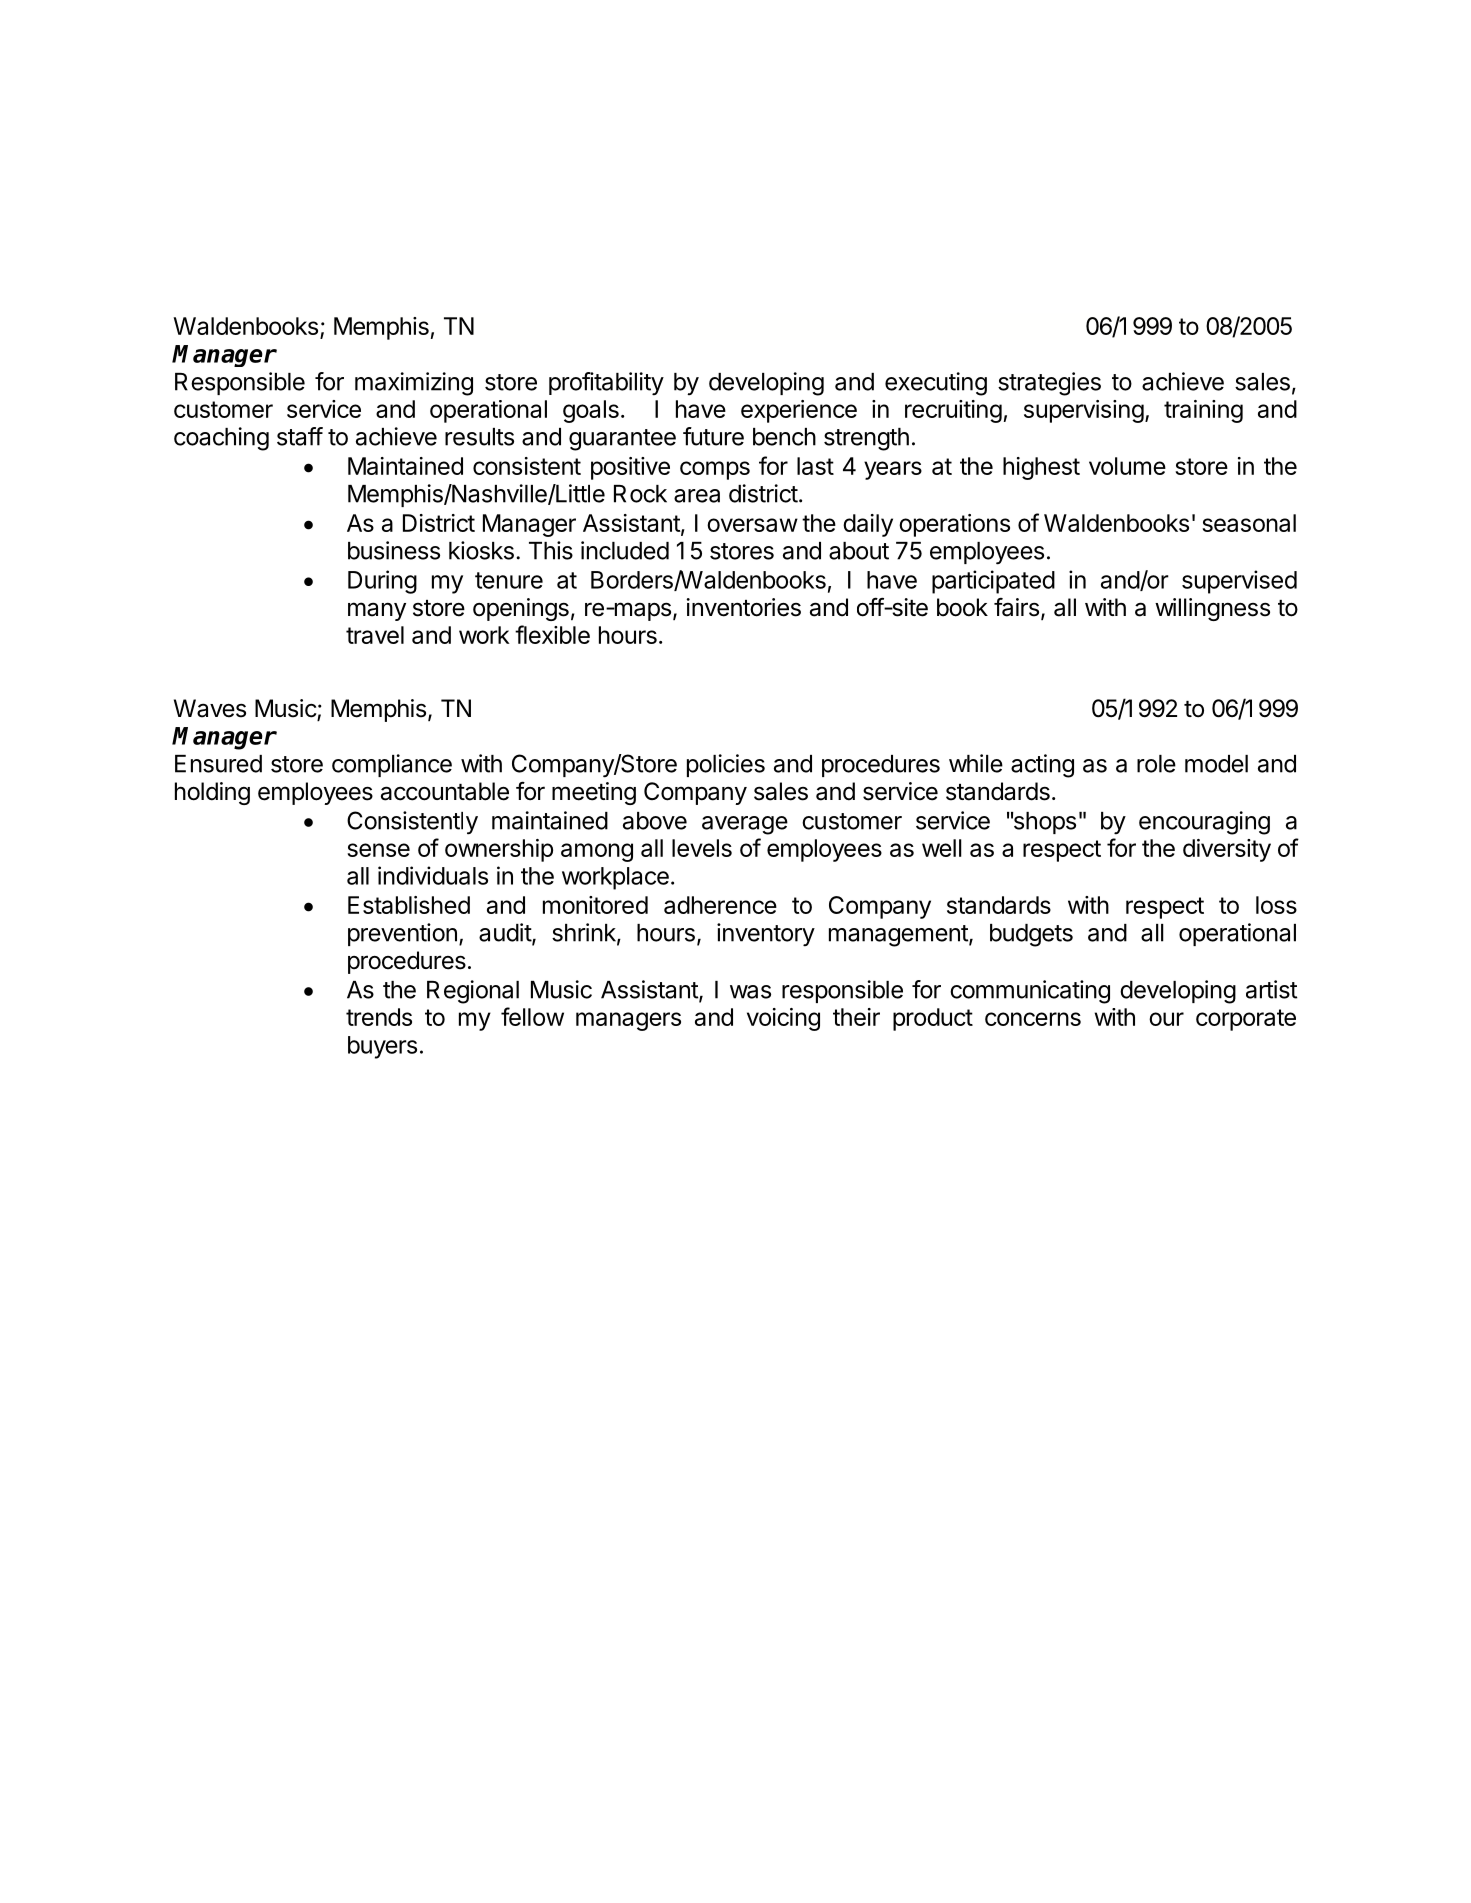  I want to click on Waves, so click(210, 708).
